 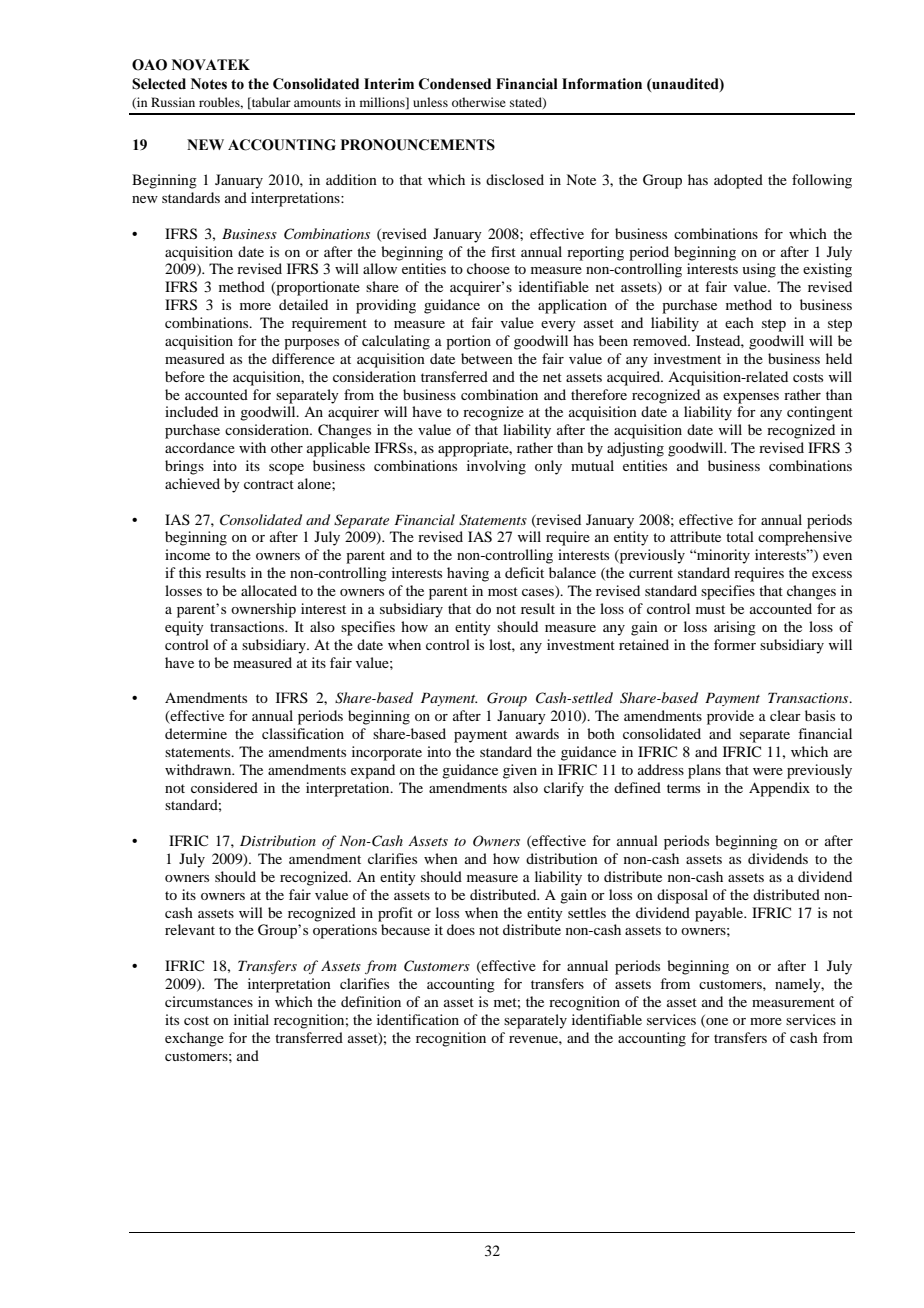 I want to click on adopted, so click(x=738, y=181).
